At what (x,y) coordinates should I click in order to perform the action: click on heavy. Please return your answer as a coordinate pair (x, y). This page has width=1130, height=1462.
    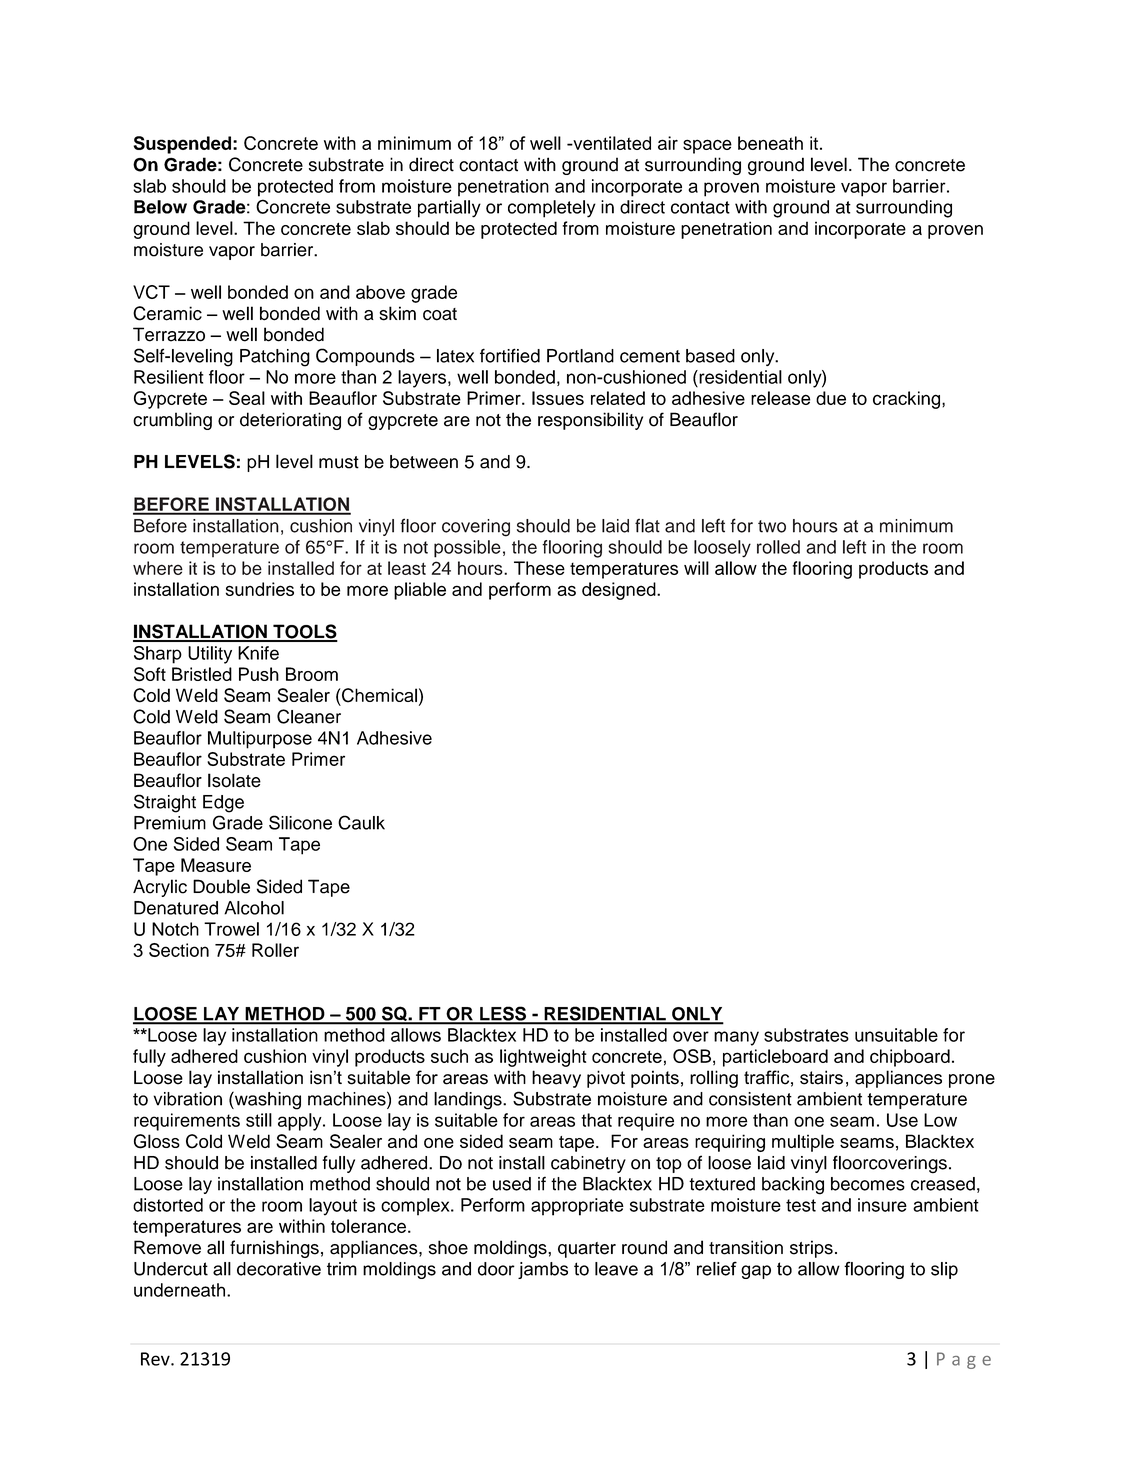
    Looking at the image, I should click on (556, 1079).
